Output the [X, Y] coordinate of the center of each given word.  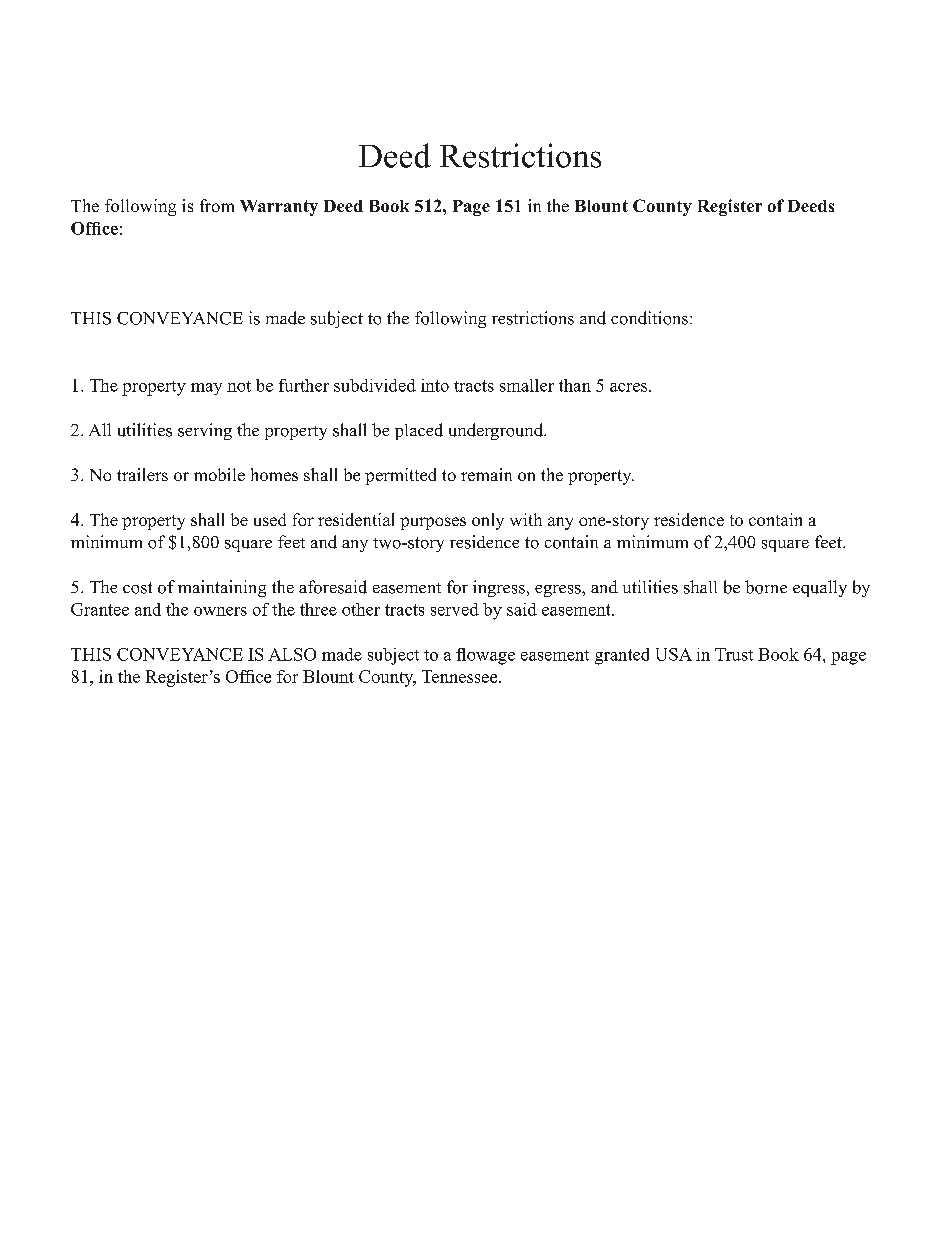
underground [497, 431]
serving [205, 431]
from [217, 205]
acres [630, 387]
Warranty [279, 208]
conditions [649, 318]
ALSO [292, 654]
